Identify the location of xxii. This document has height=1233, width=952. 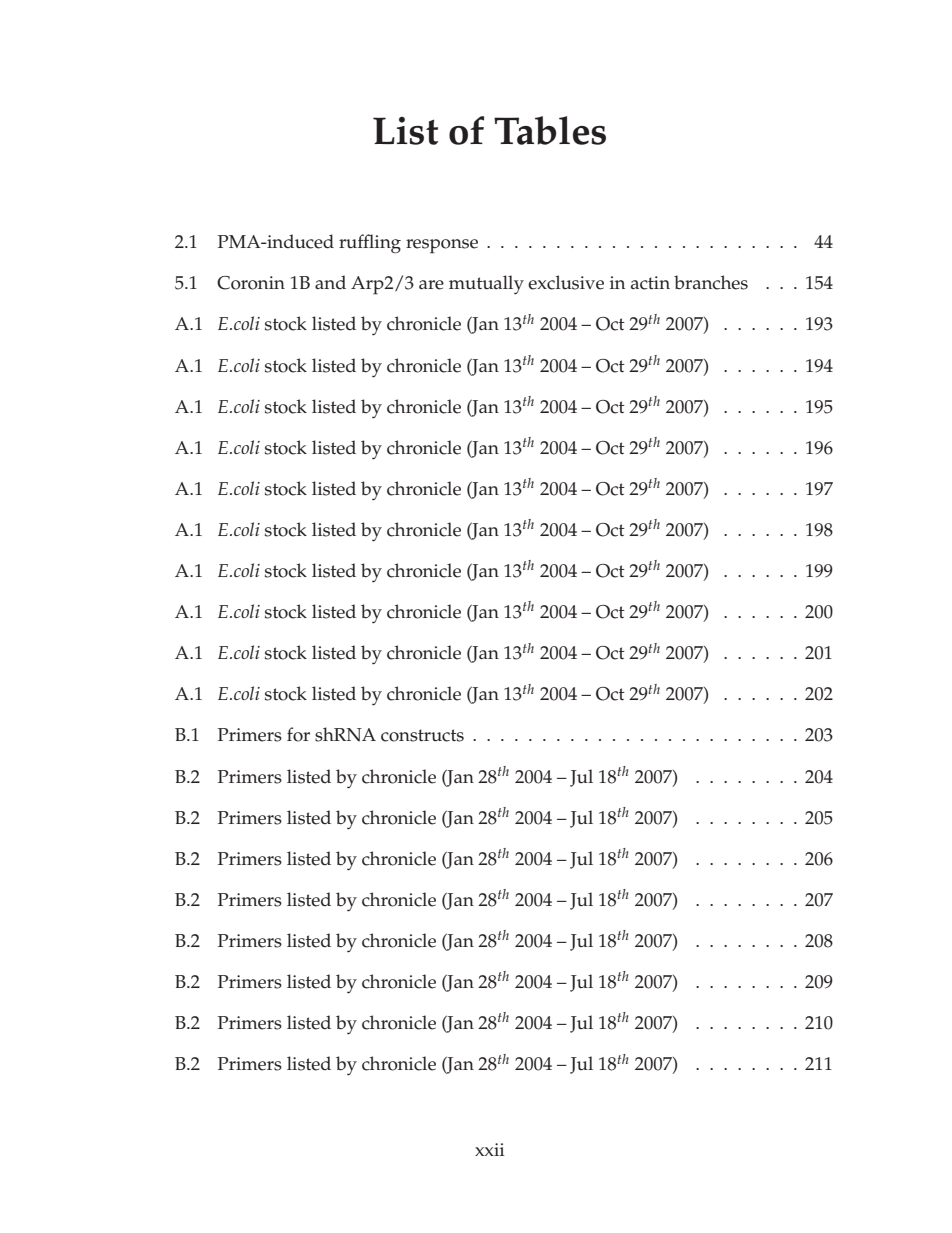
(490, 1149).
